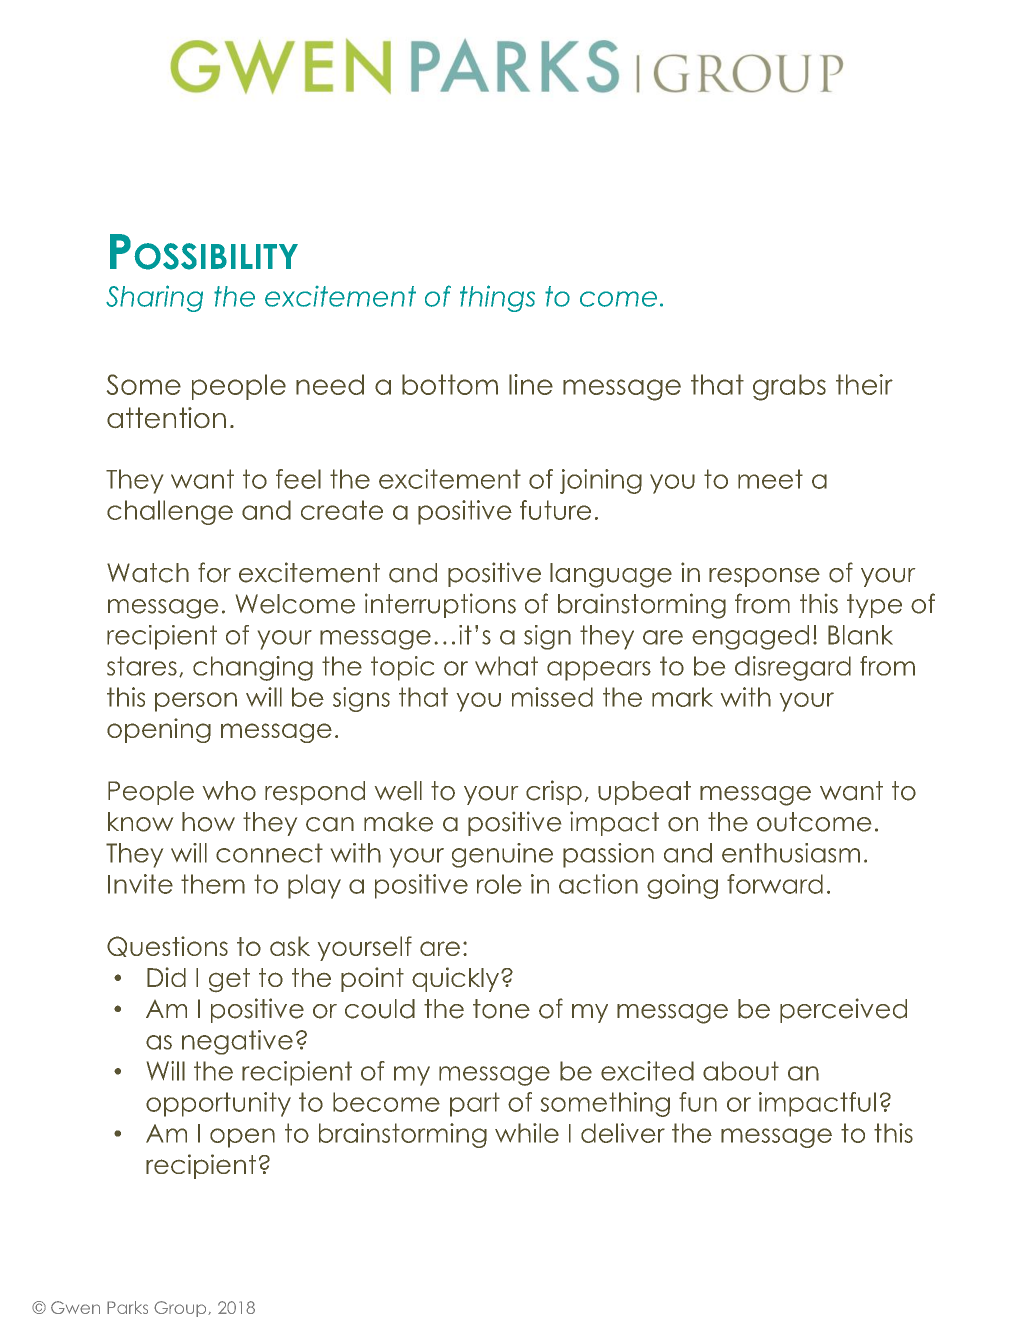  What do you see at coordinates (527, 1133) in the page?
I see `while` at bounding box center [527, 1133].
